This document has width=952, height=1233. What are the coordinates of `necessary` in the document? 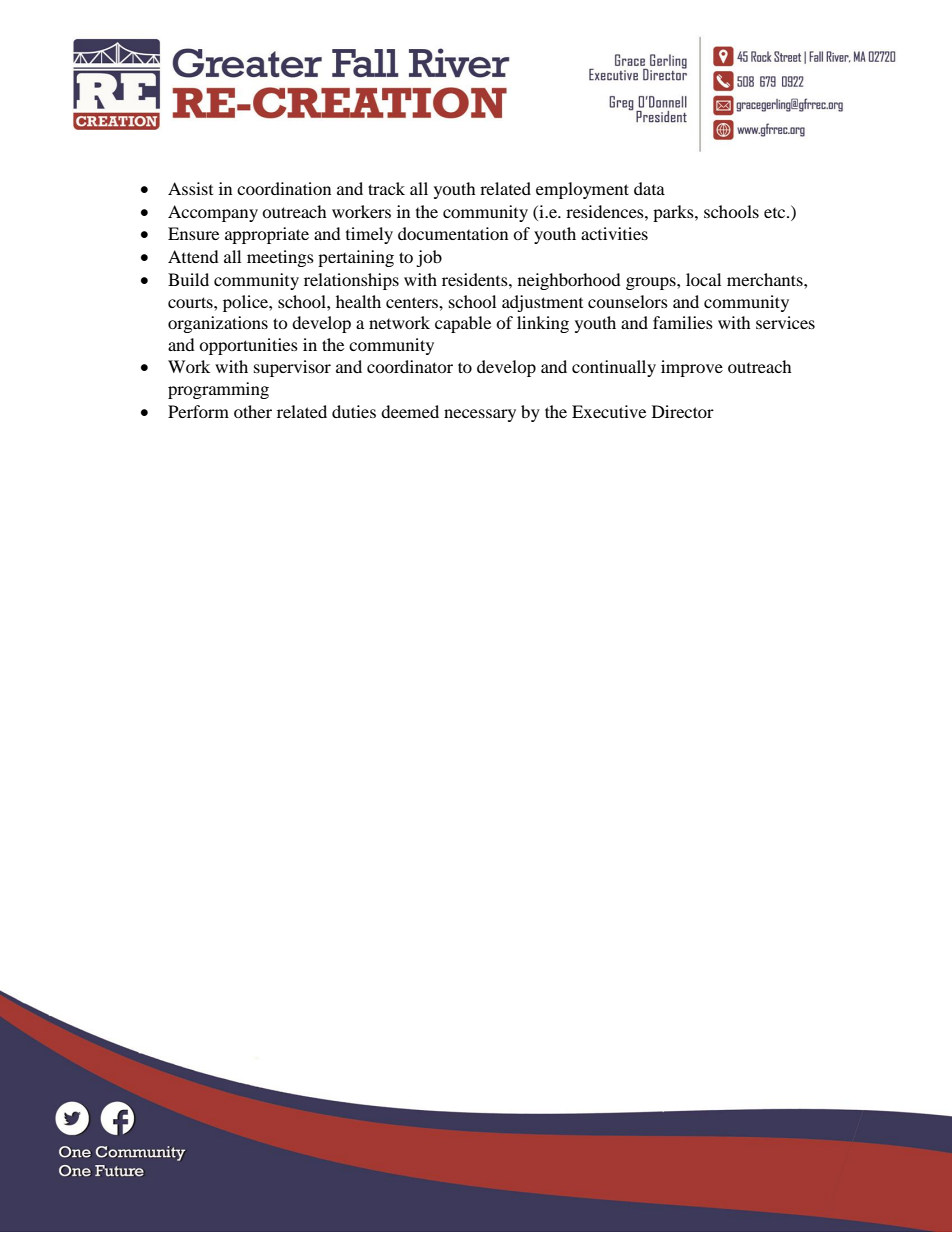 It's located at (480, 415).
